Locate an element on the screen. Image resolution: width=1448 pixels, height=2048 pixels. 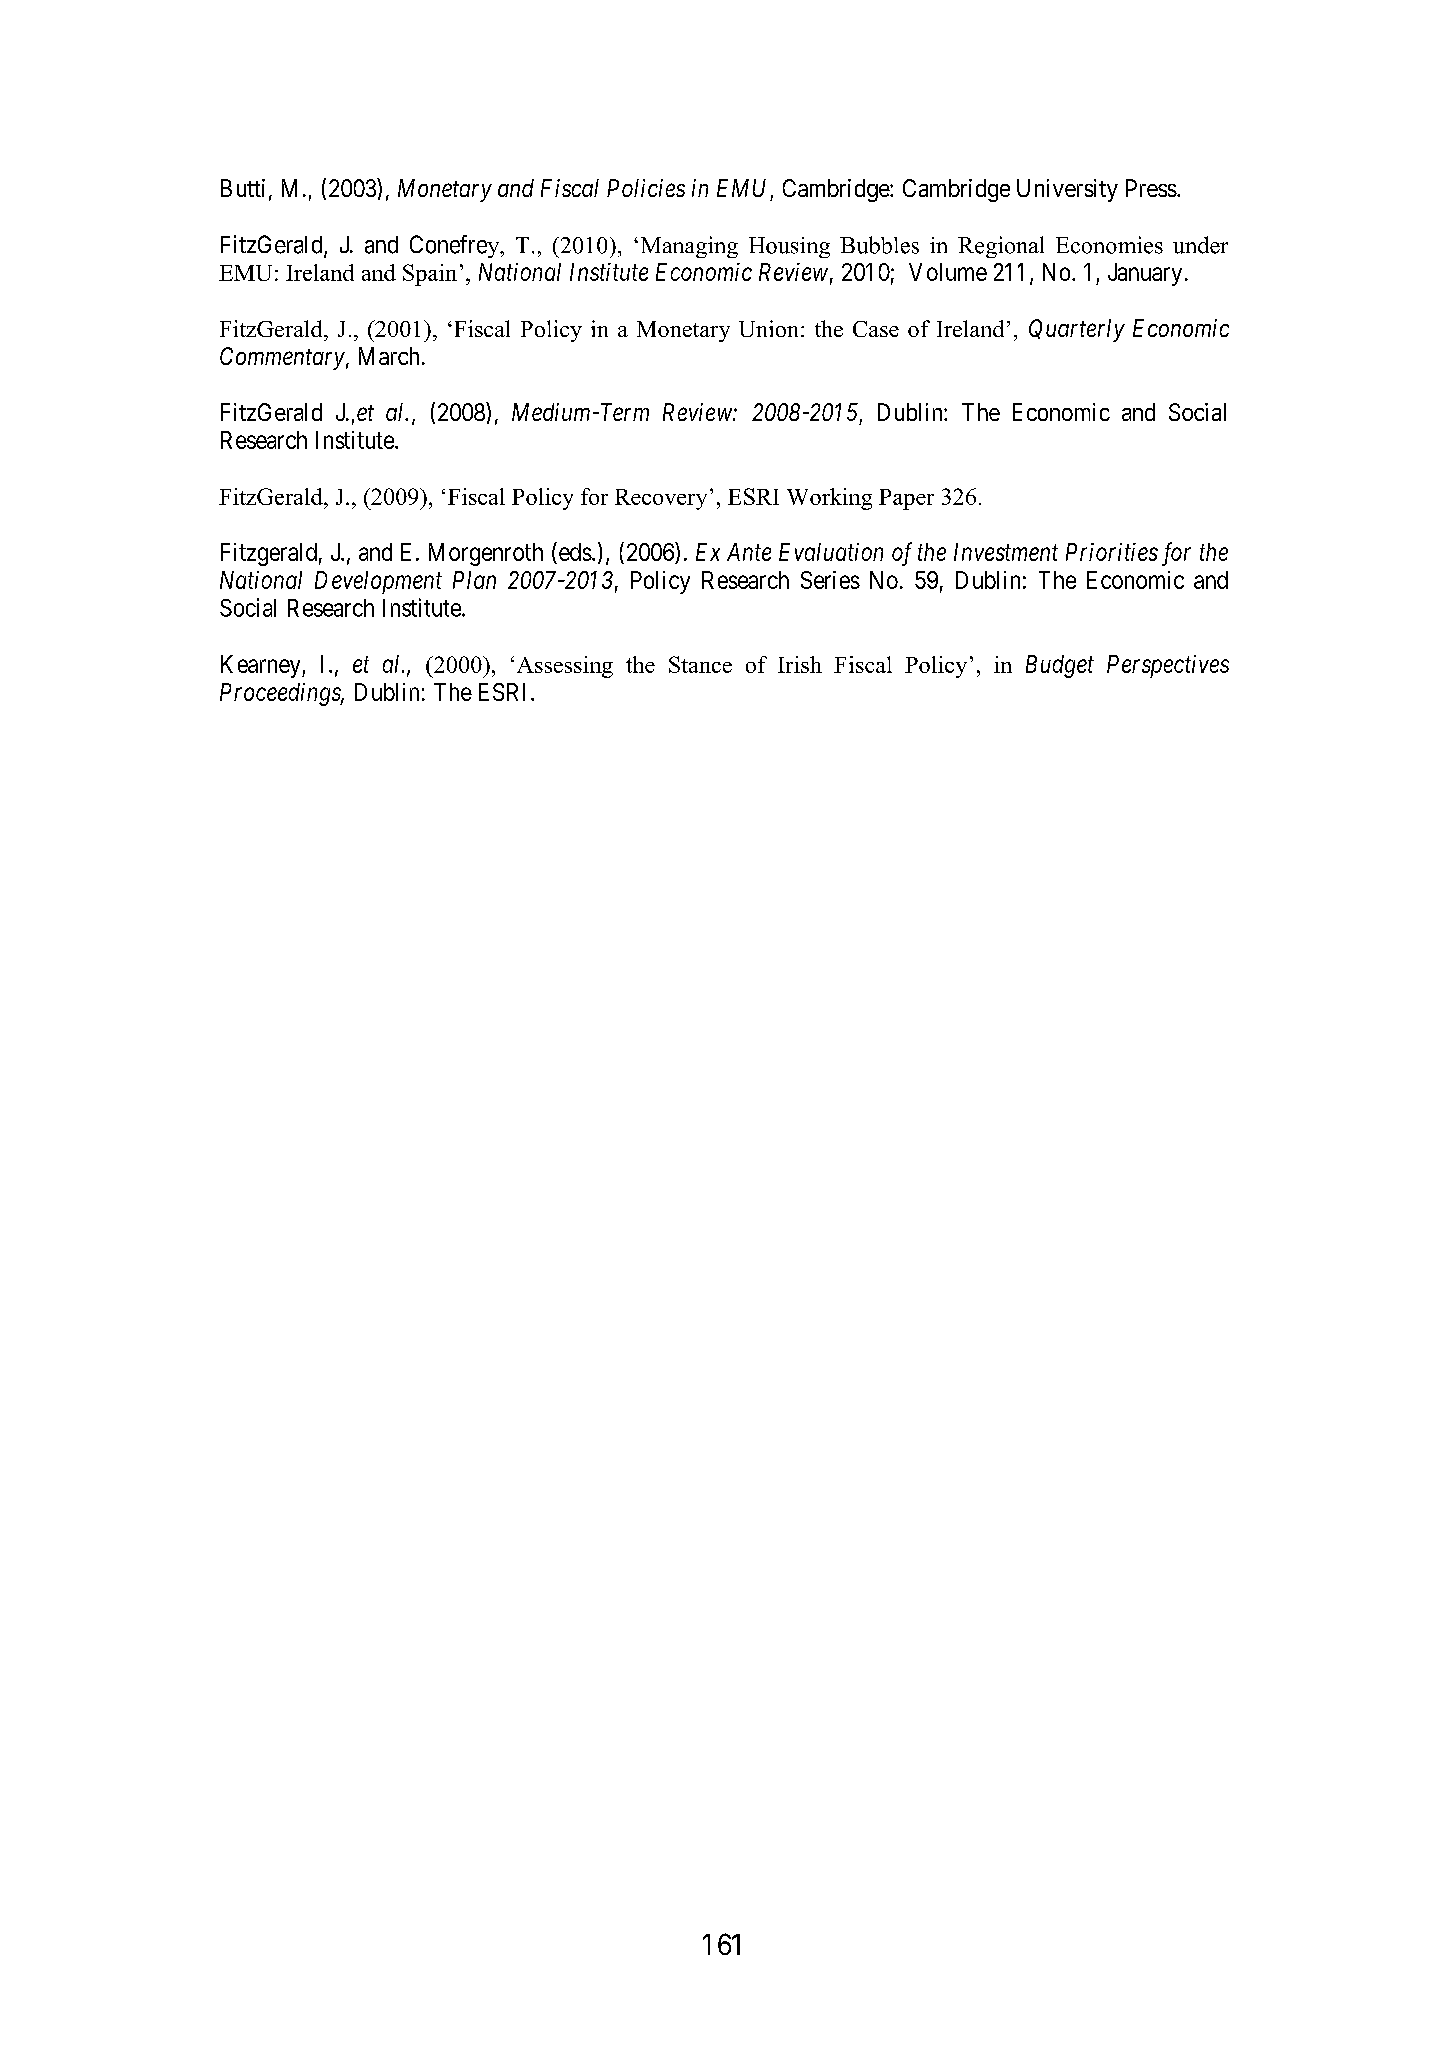
Quarterly is located at coordinates (1077, 330).
